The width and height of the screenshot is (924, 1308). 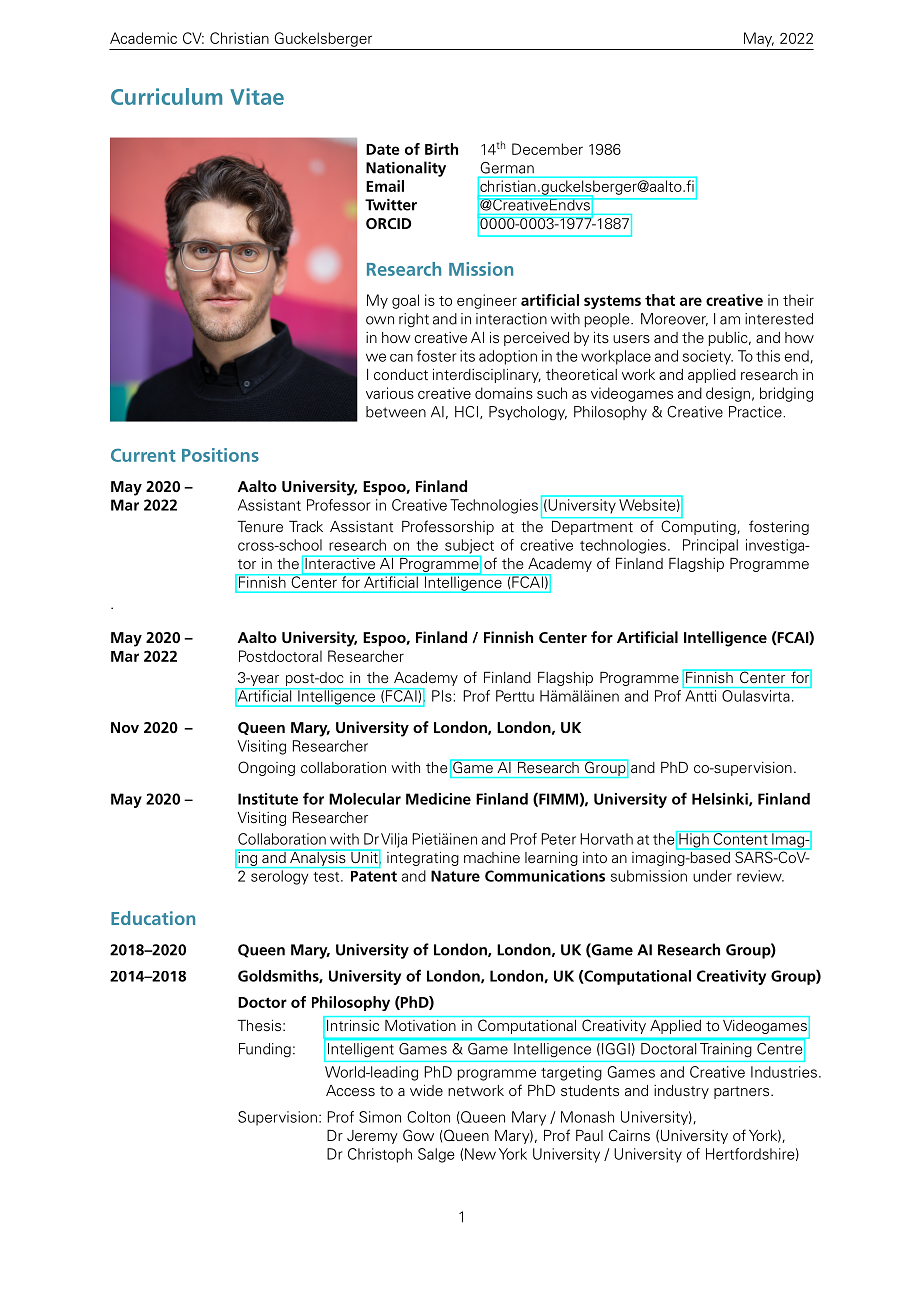 What do you see at coordinates (728, 394) in the screenshot?
I see `design` at bounding box center [728, 394].
